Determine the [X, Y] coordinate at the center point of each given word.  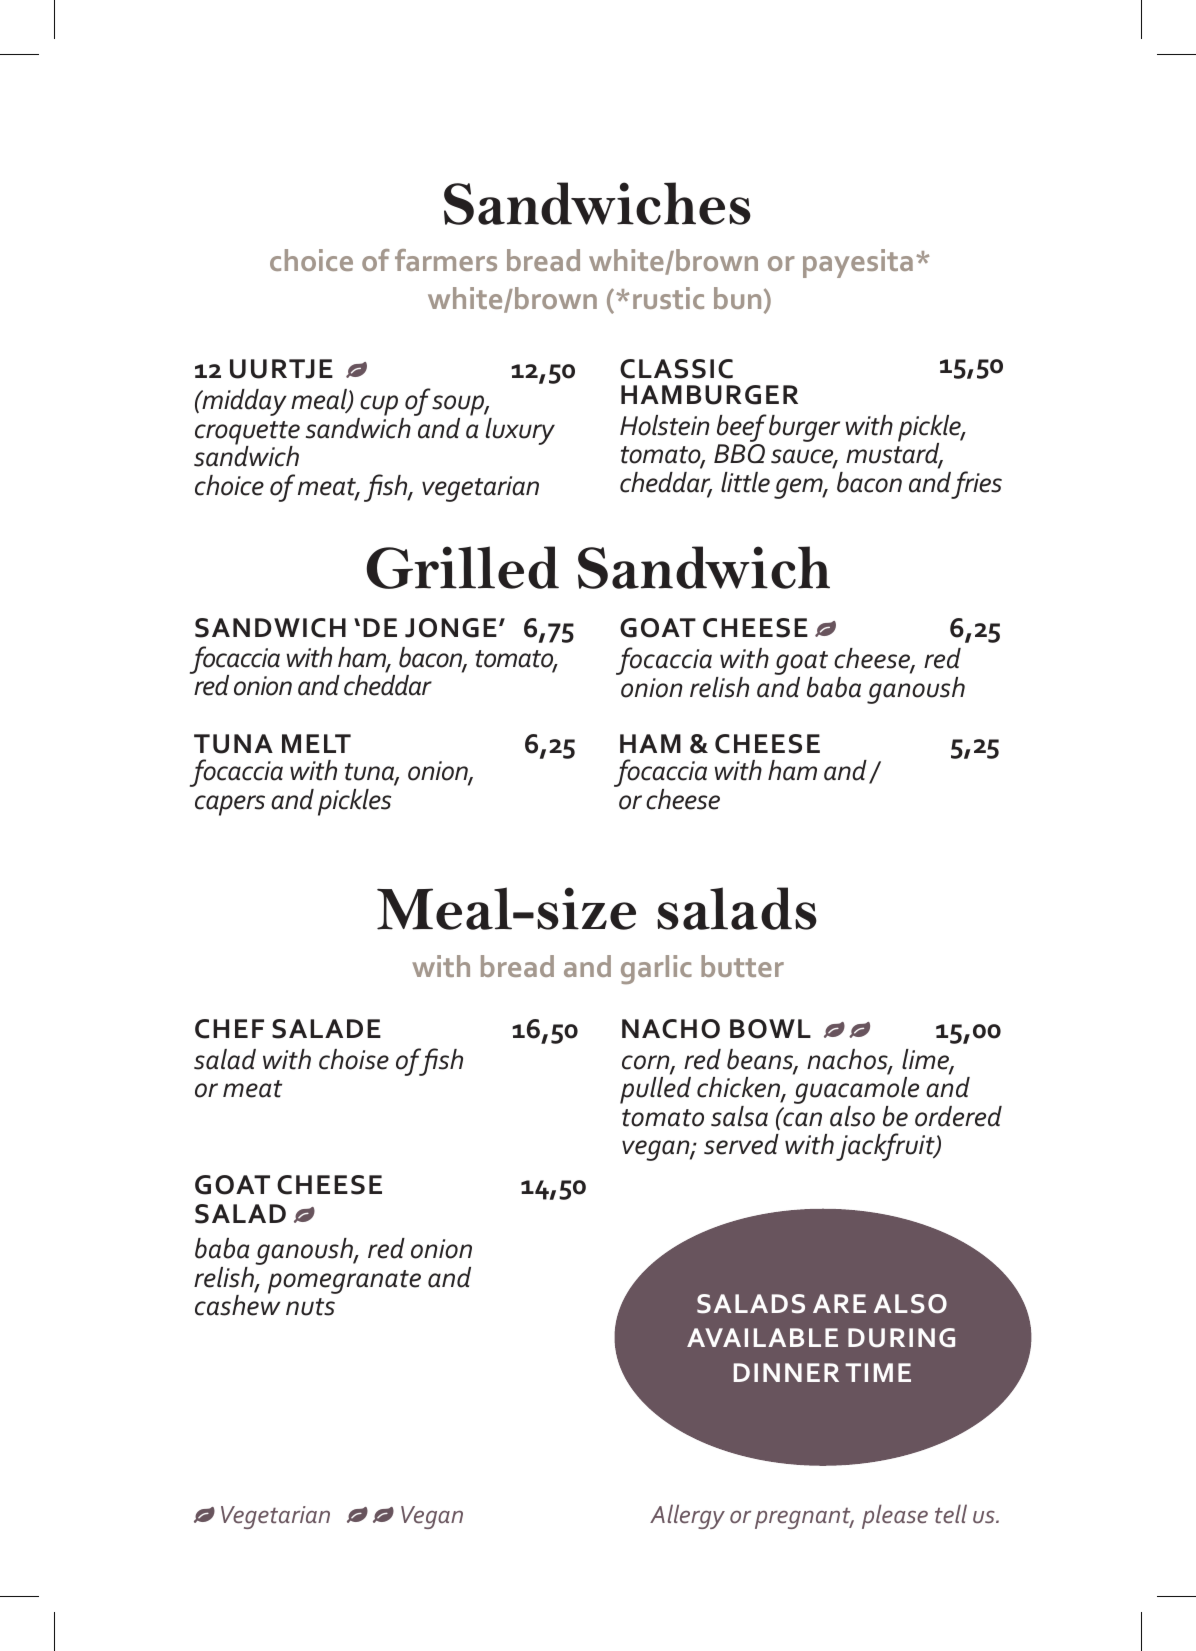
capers [230, 805]
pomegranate [344, 1282]
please [895, 1516]
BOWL [770, 1029]
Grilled [462, 567]
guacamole [856, 1092]
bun [737, 298]
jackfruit [886, 1147]
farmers [446, 260]
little [745, 482]
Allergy [687, 1516]
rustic [668, 298]
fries [976, 485]
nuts [310, 1307]
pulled [655, 1090]
